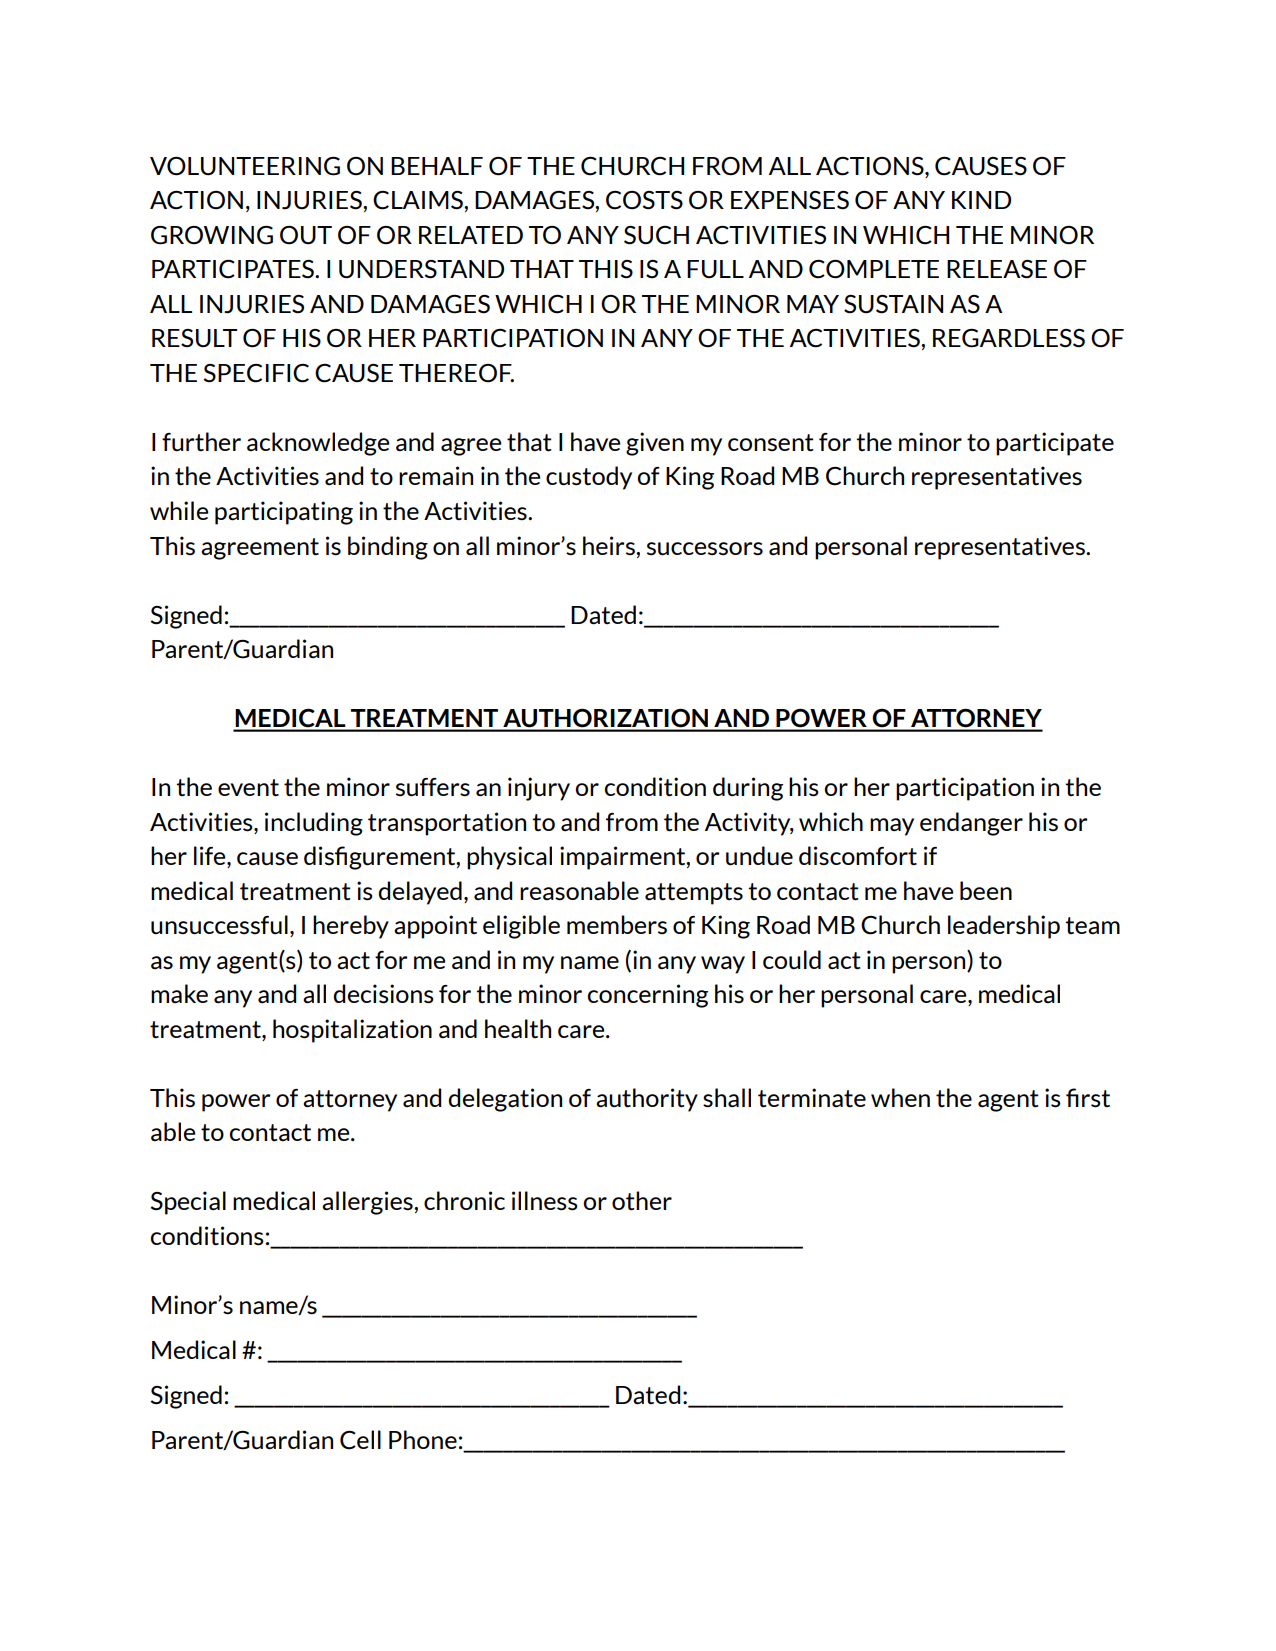  What do you see at coordinates (642, 1201) in the document?
I see `other` at bounding box center [642, 1201].
